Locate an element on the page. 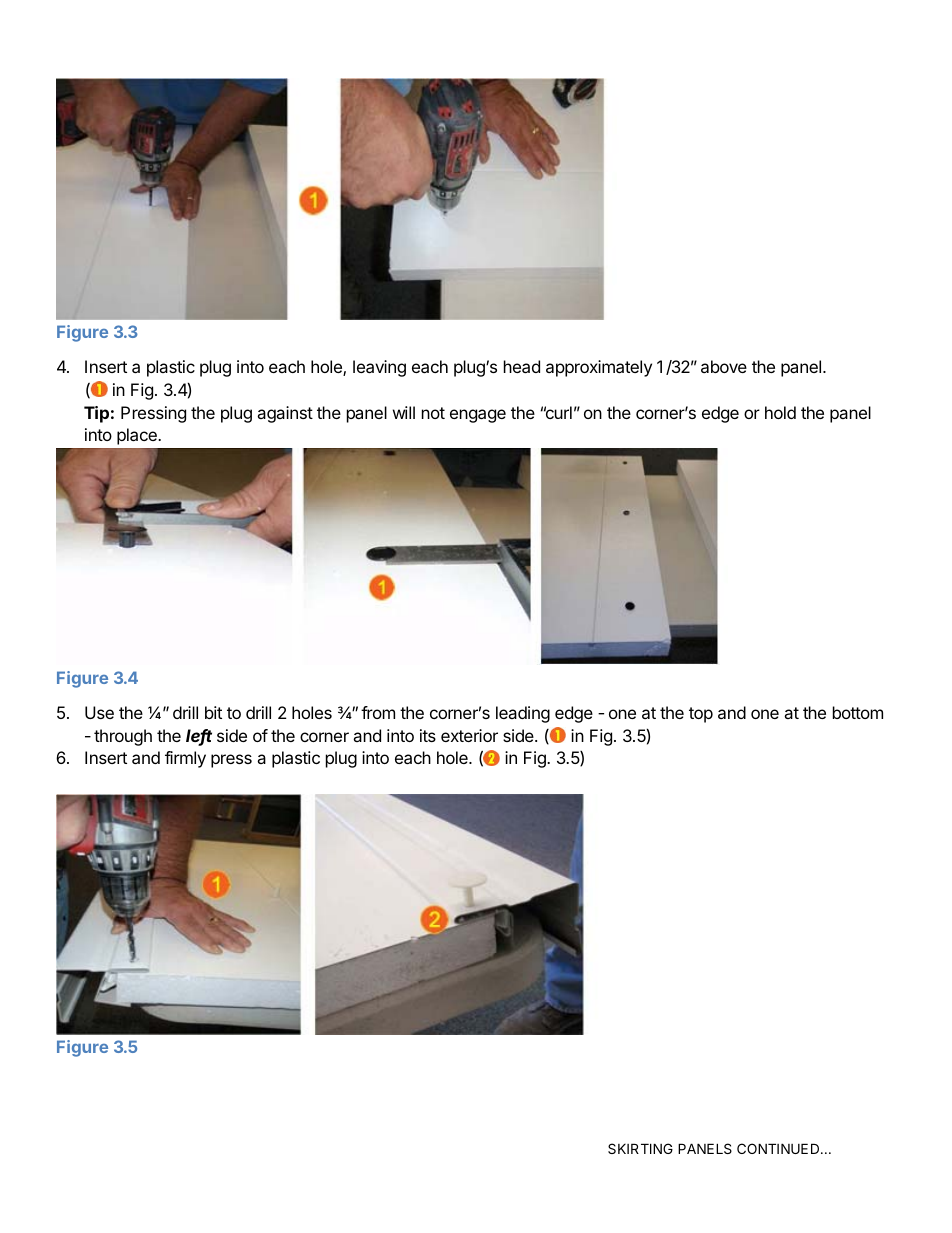  top is located at coordinates (701, 715).
